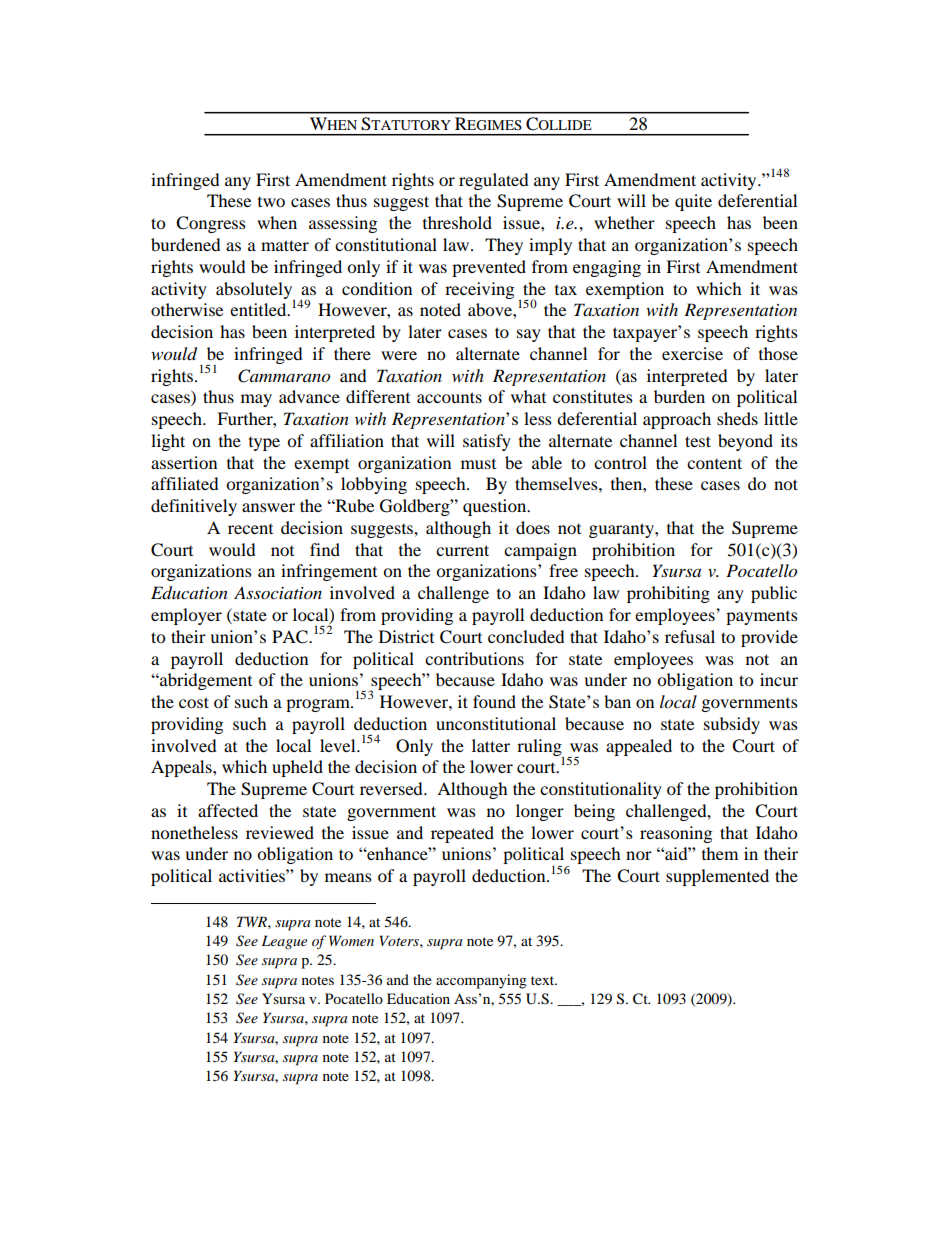 The height and width of the image is (1233, 952). What do you see at coordinates (732, 725) in the image?
I see `subsidy` at bounding box center [732, 725].
